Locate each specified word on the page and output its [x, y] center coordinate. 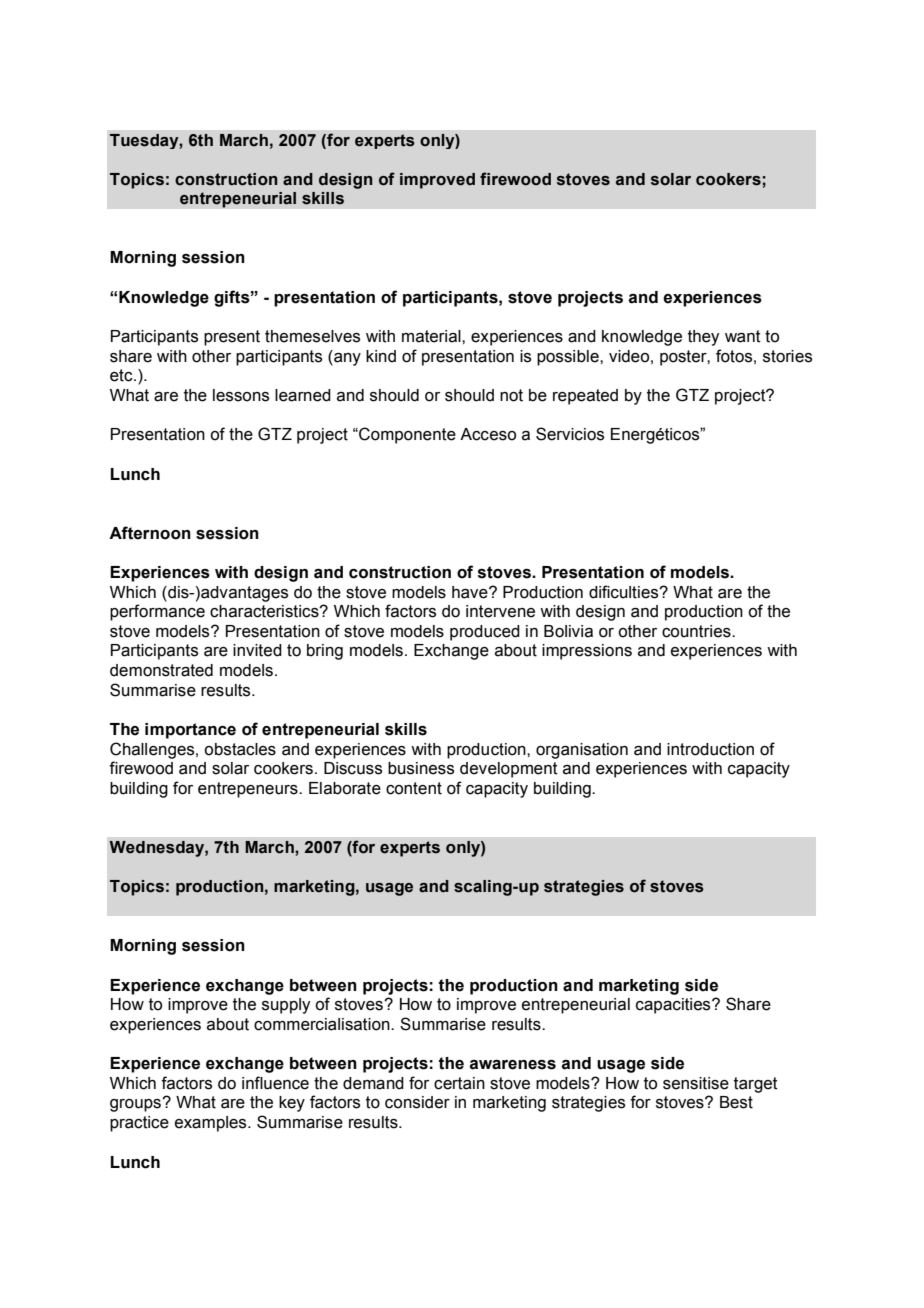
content [414, 788]
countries [697, 631]
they [703, 338]
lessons [241, 395]
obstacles [240, 749]
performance [157, 612]
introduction [710, 749]
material [432, 336]
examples [212, 1124]
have [471, 592]
